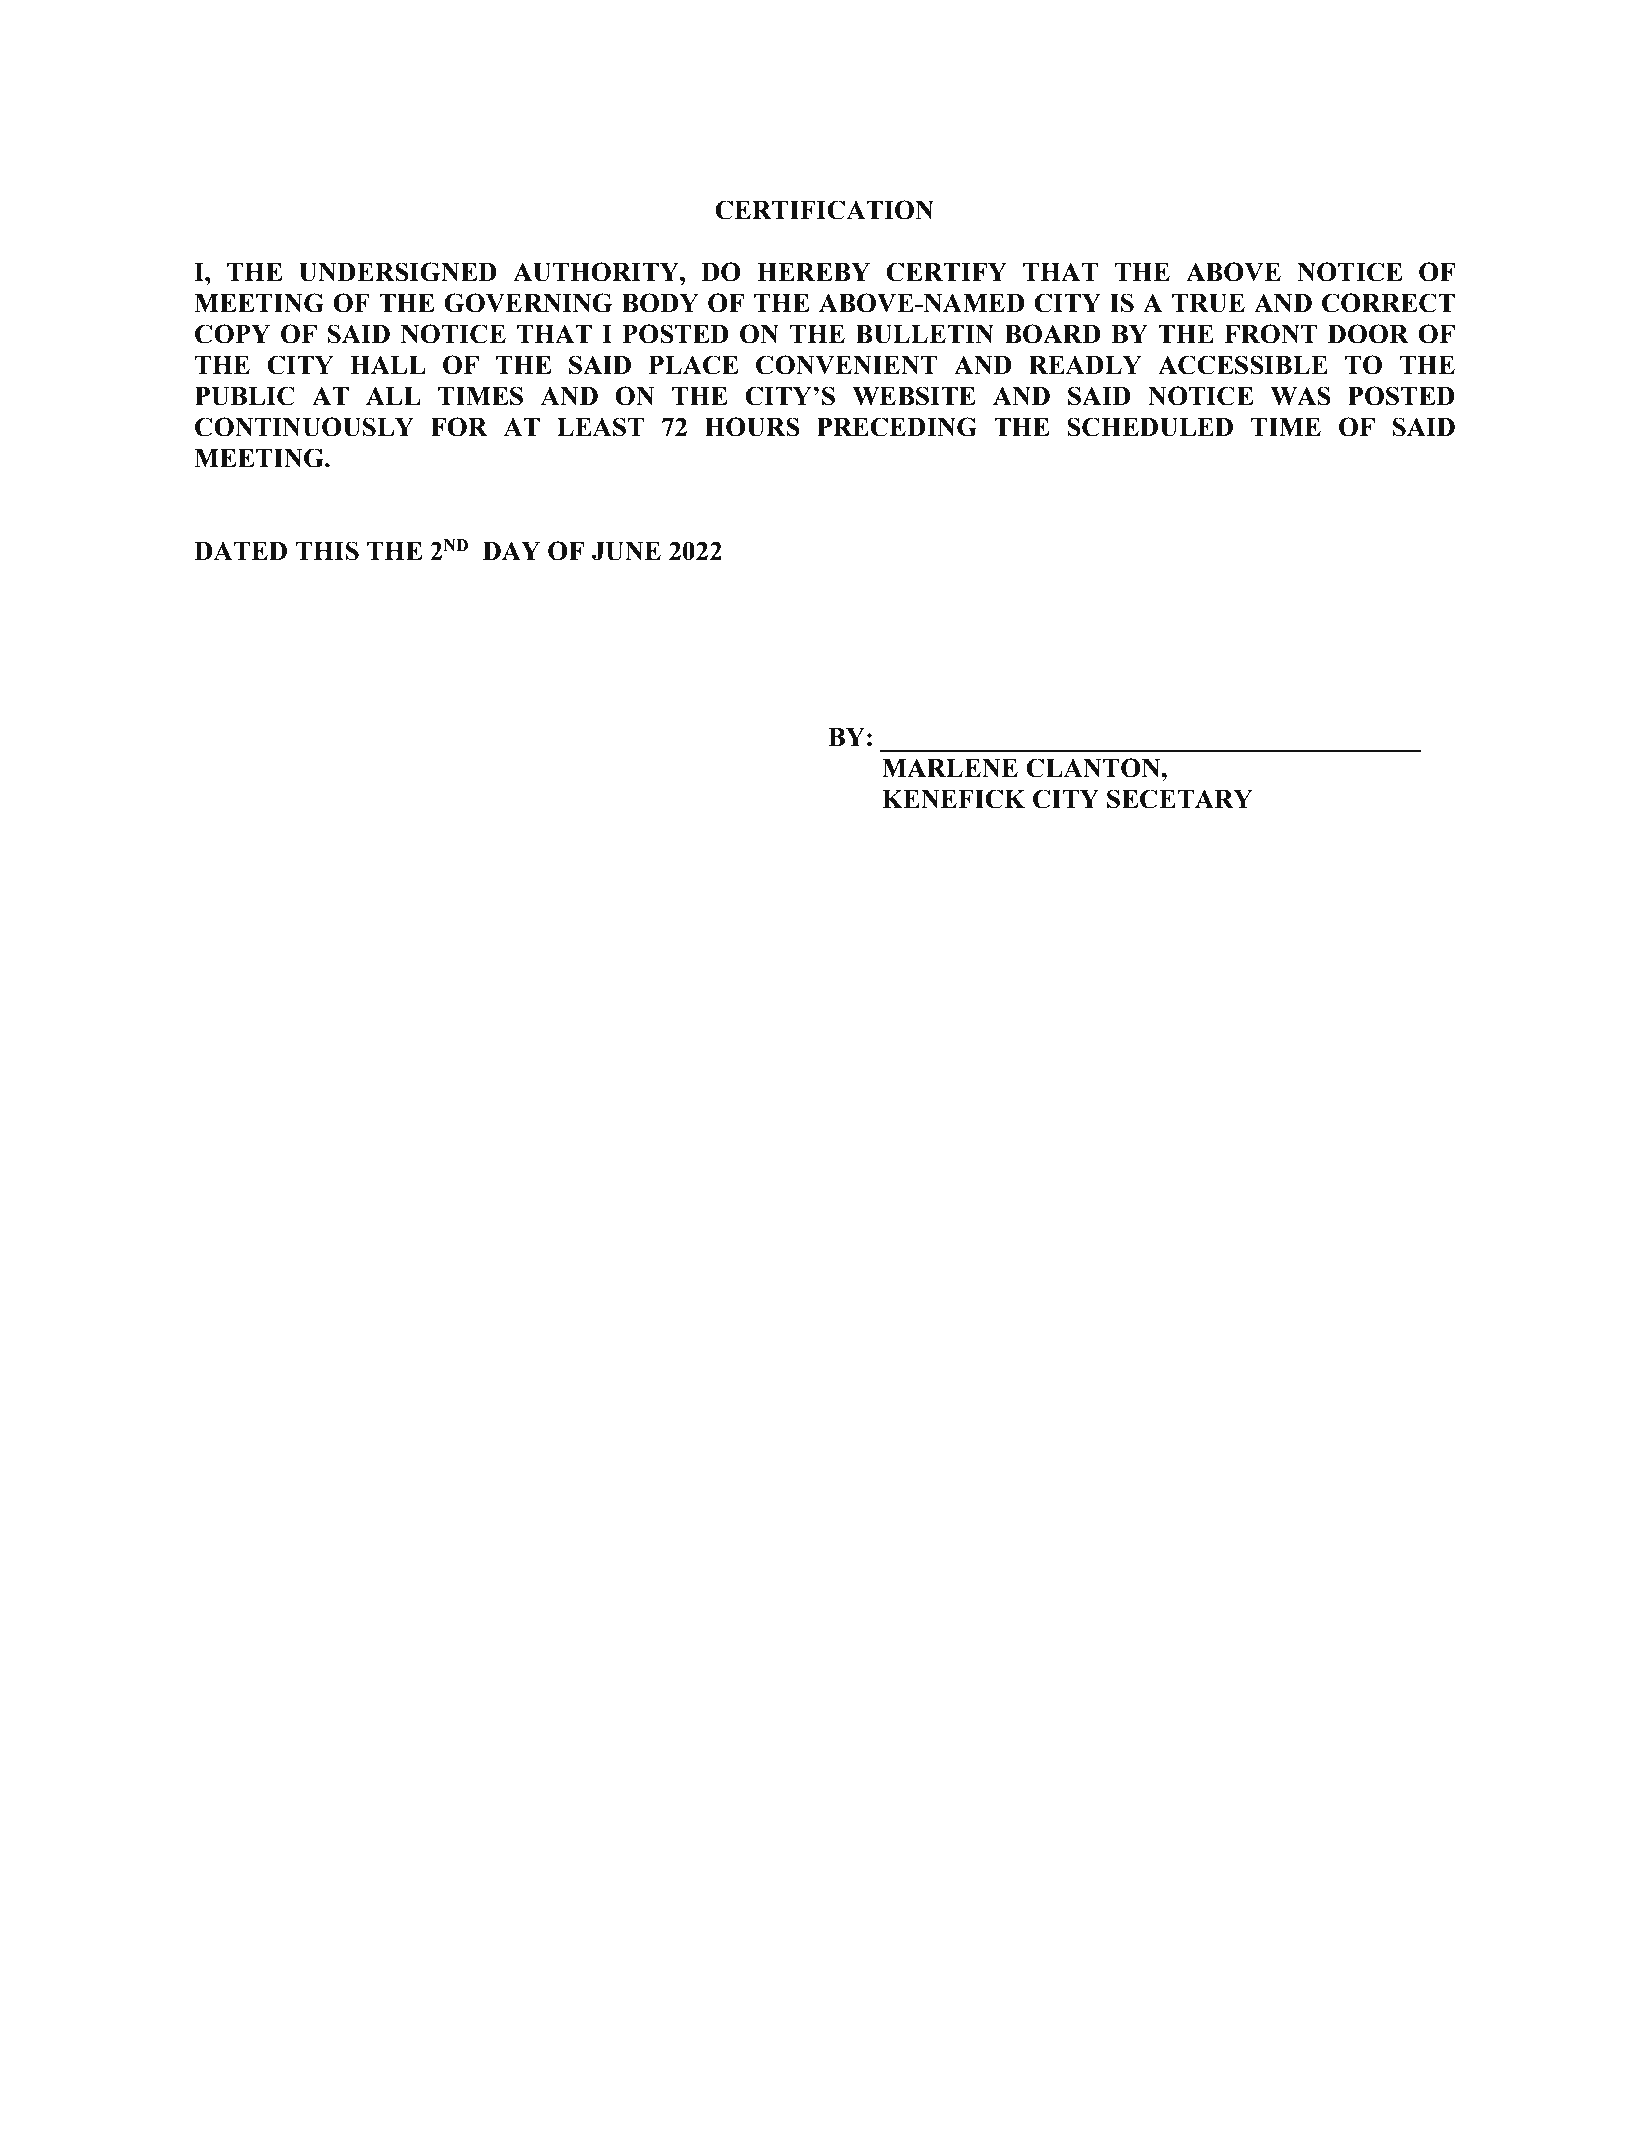 The height and width of the screenshot is (2135, 1650). What do you see at coordinates (626, 551) in the screenshot?
I see `JUNE` at bounding box center [626, 551].
